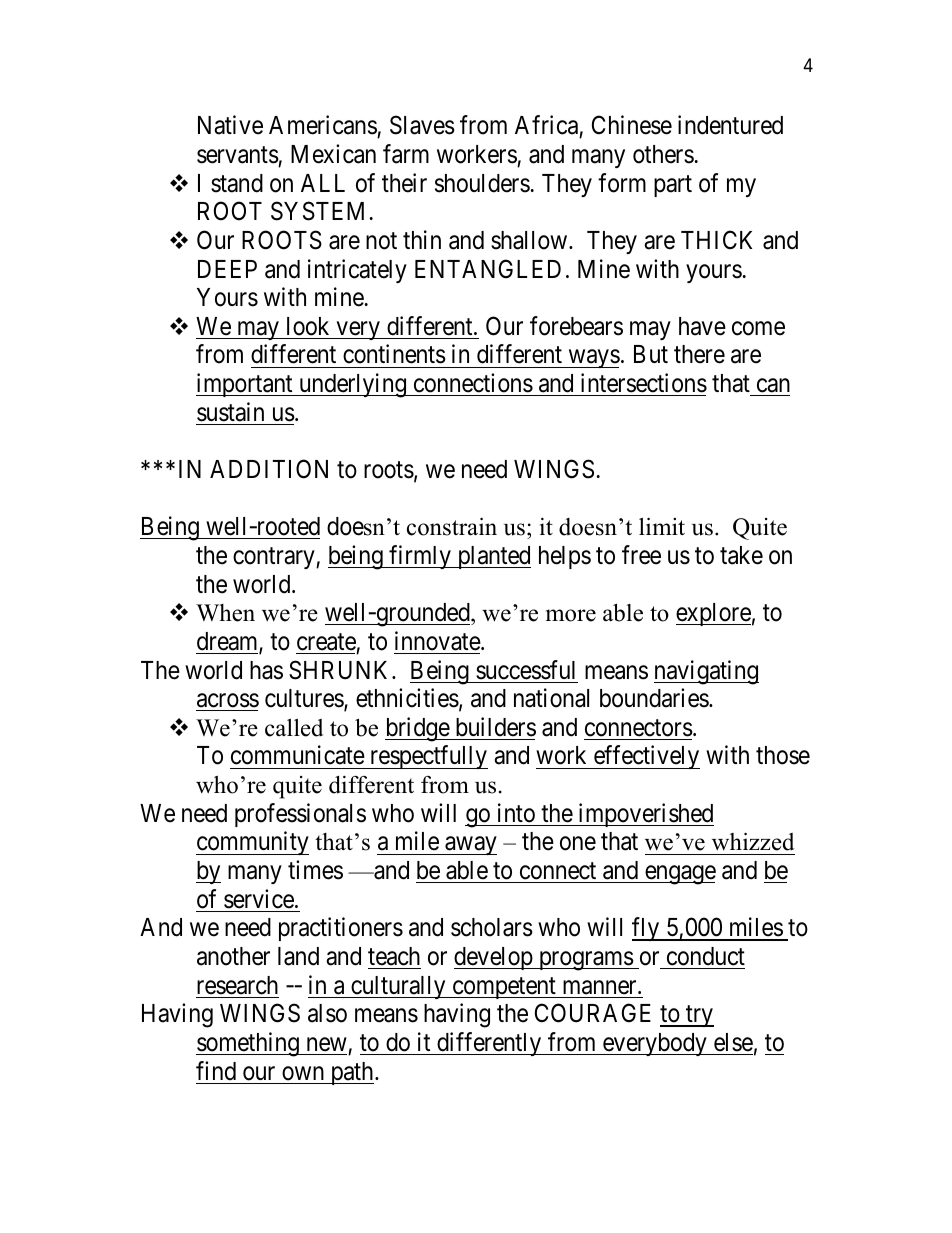 The width and height of the screenshot is (952, 1233). What do you see at coordinates (245, 385) in the screenshot?
I see `important` at bounding box center [245, 385].
